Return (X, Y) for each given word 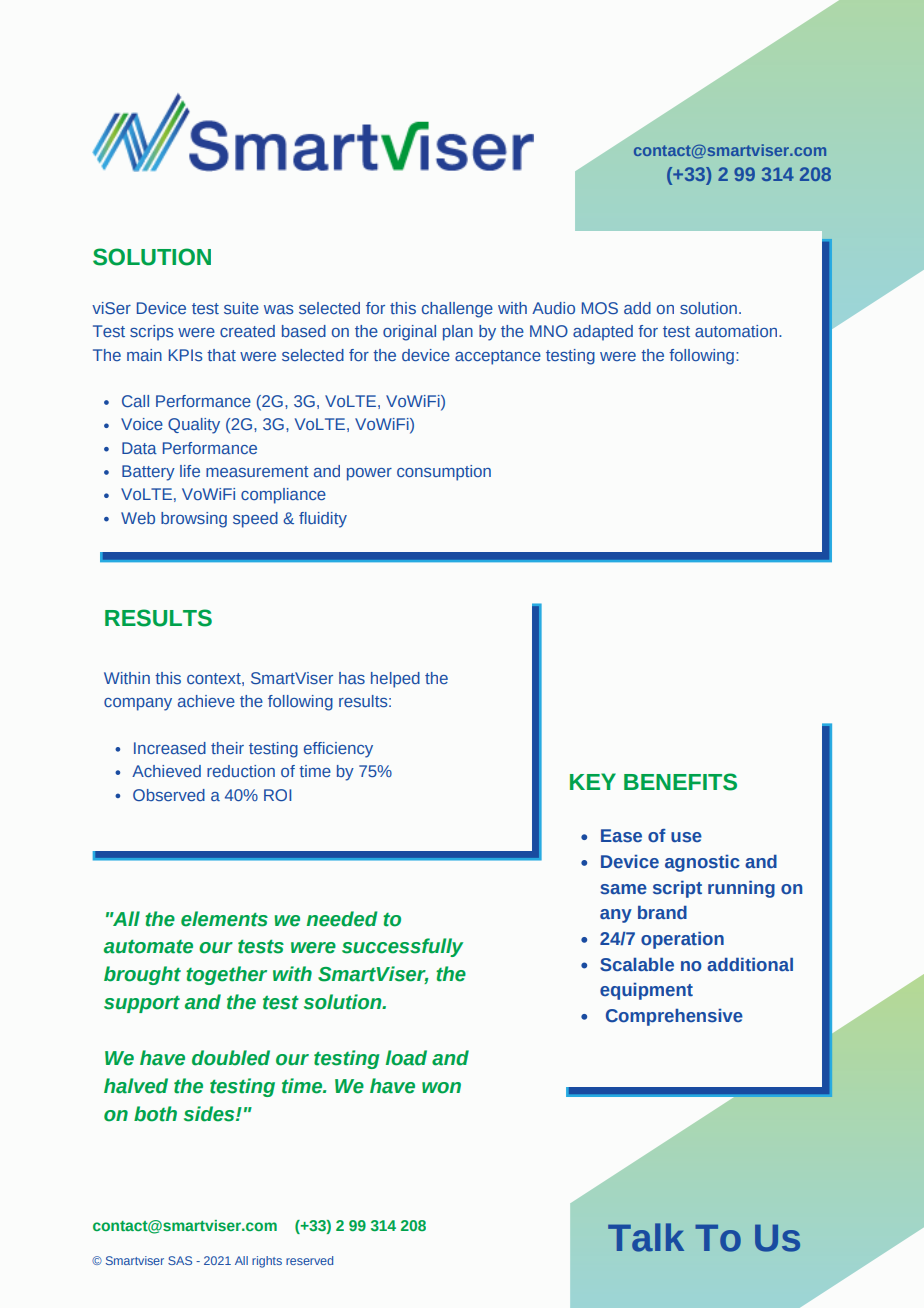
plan (458, 333)
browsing (194, 520)
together (226, 975)
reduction (241, 771)
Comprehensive (674, 1017)
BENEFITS (680, 782)
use (686, 837)
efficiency (338, 750)
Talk (646, 1237)
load (406, 1058)
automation (737, 331)
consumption (444, 473)
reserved (309, 1260)
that (221, 355)
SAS (180, 1260)
